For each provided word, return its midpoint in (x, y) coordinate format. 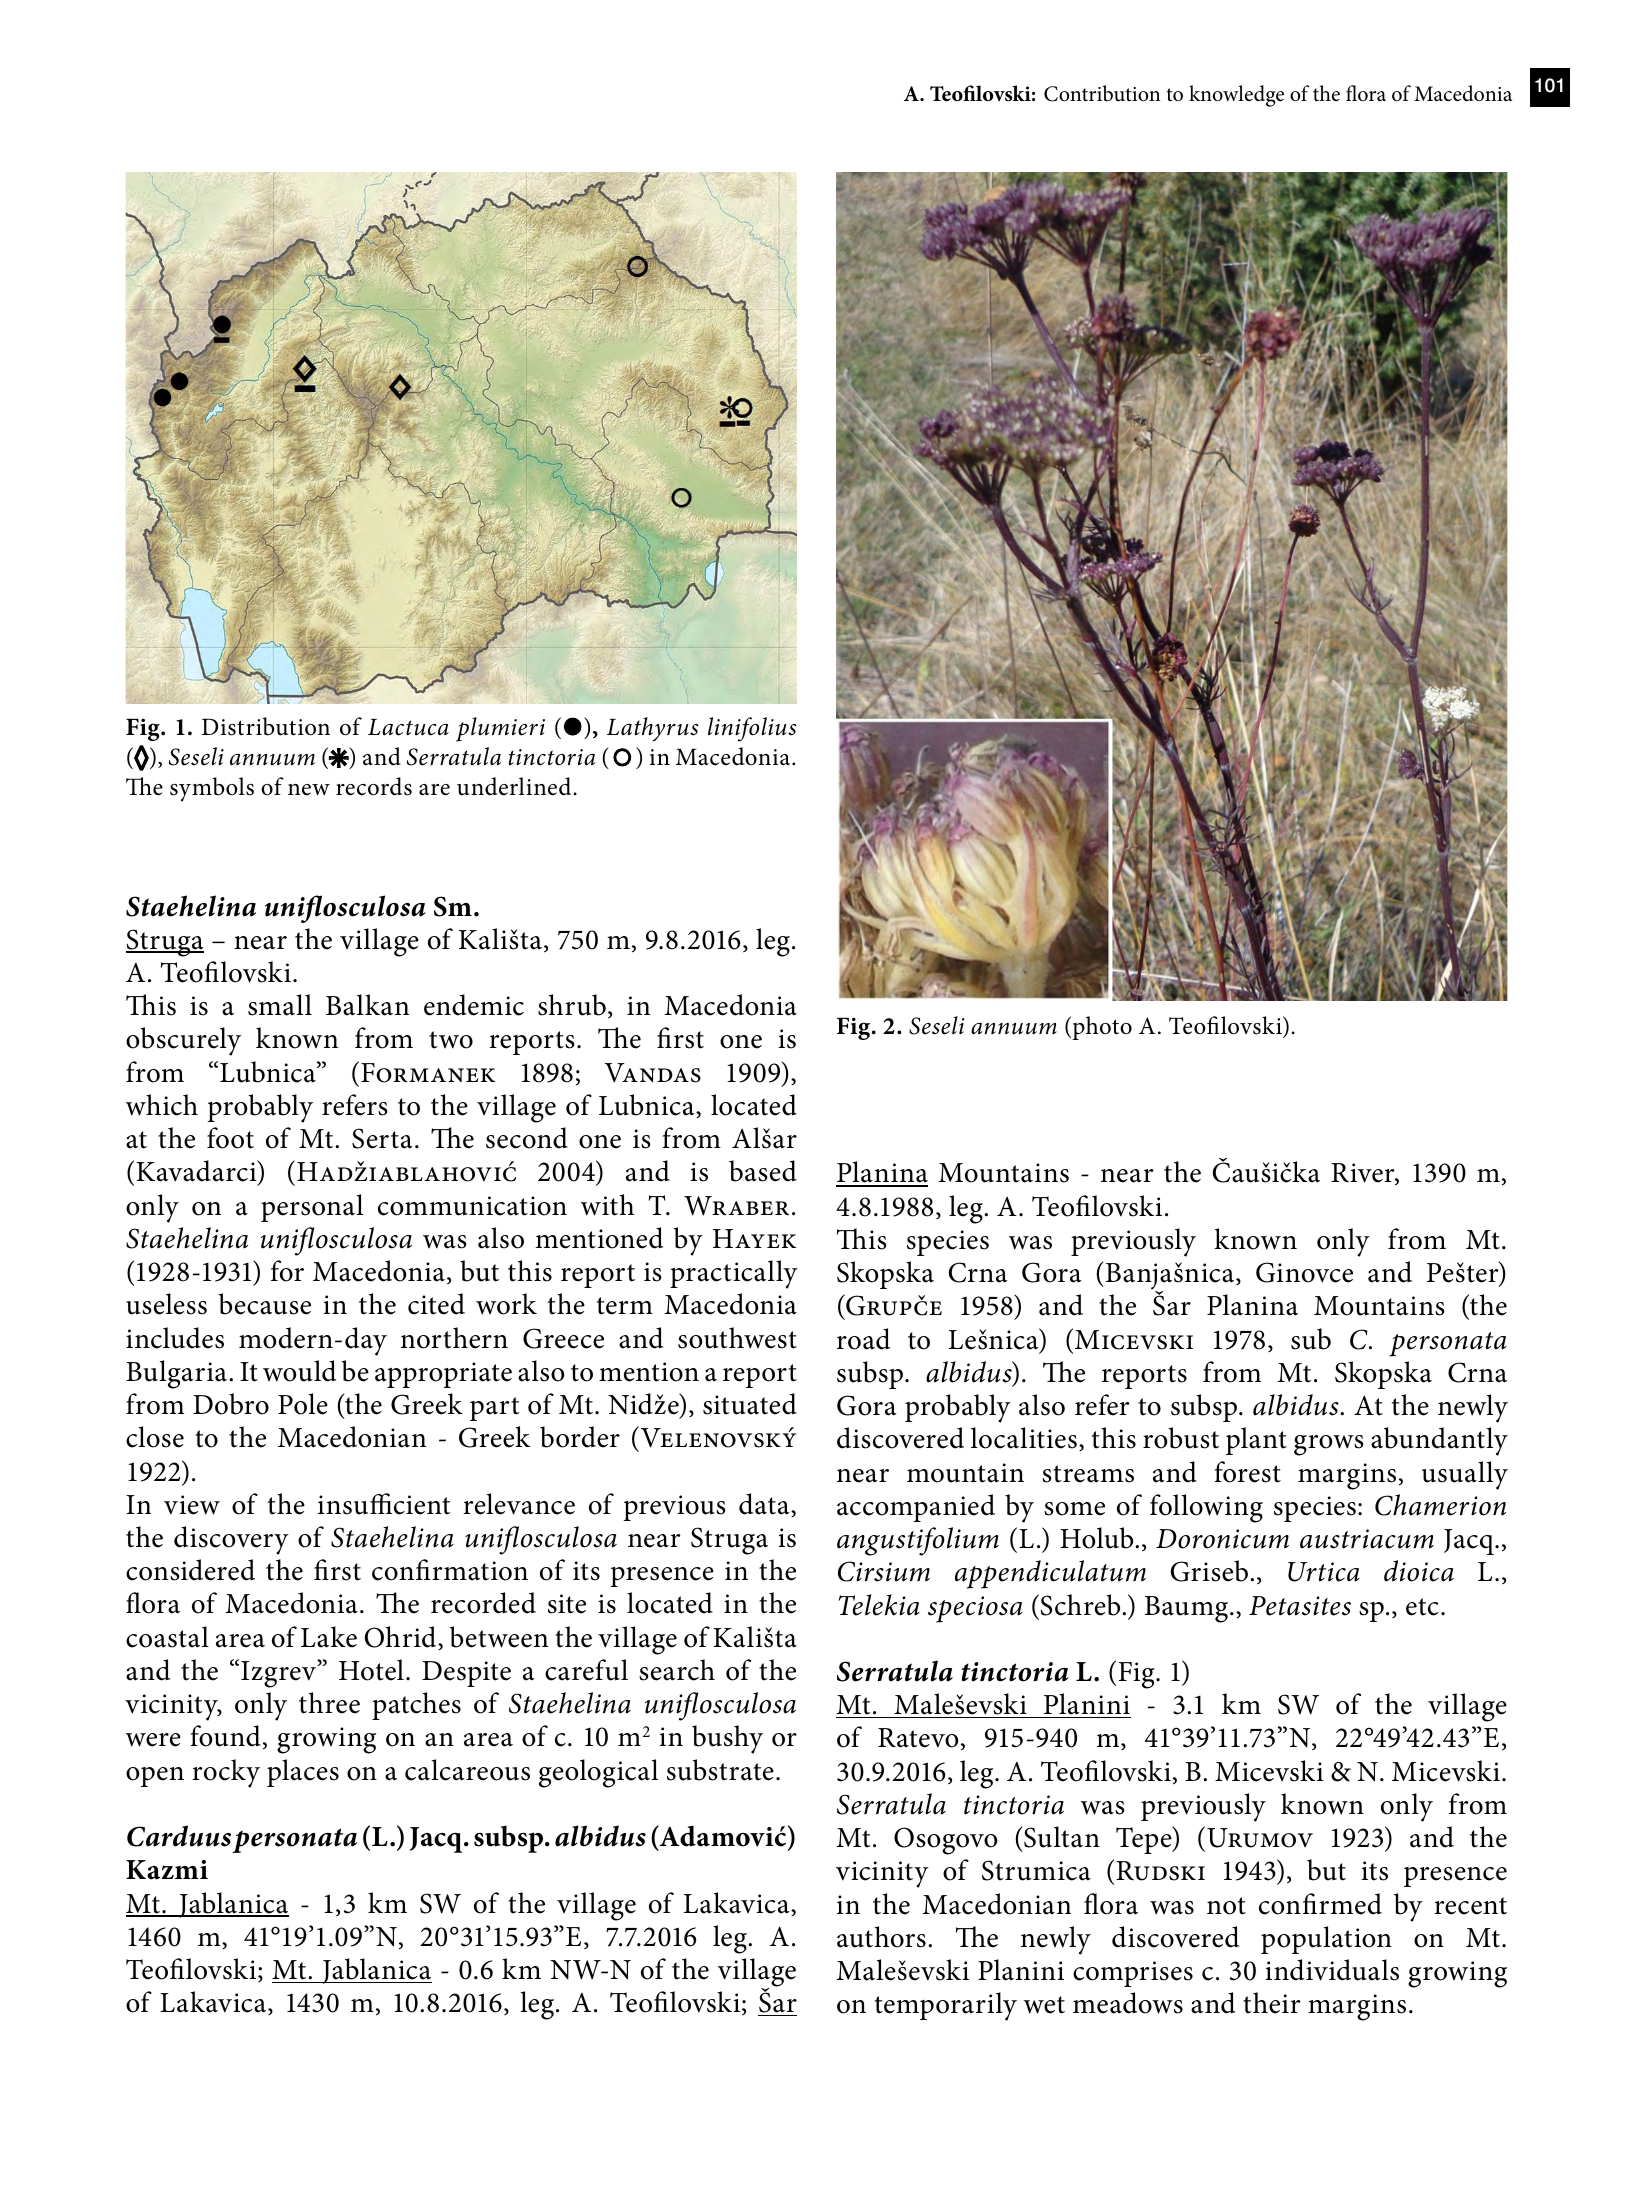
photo (1101, 1028)
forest (1247, 1472)
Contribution (1102, 93)
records (374, 786)
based (763, 1171)
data (765, 1505)
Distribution (266, 726)
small (280, 1005)
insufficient (384, 1504)
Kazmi (167, 1870)
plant (1256, 1441)
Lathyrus (653, 729)
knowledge (1236, 96)
